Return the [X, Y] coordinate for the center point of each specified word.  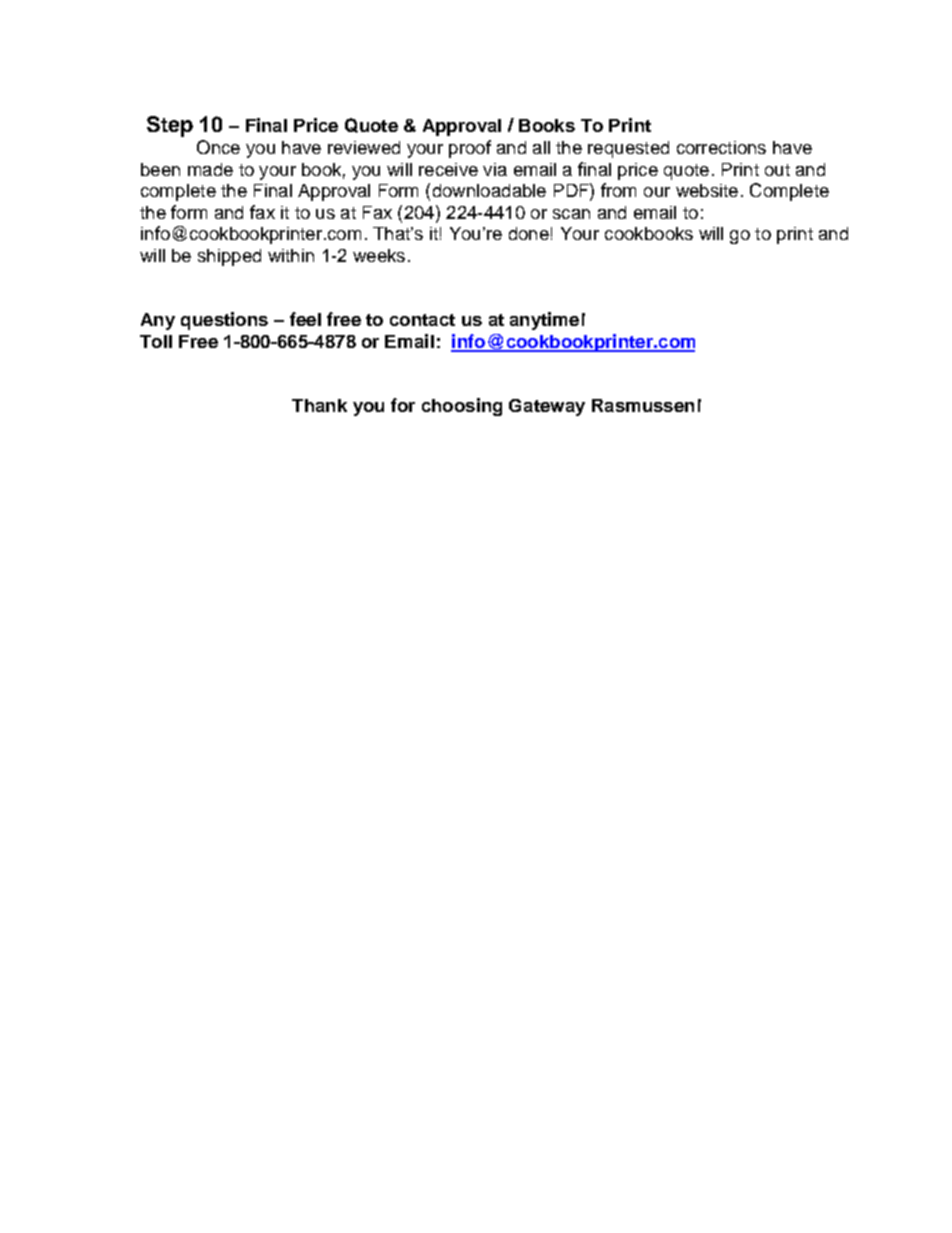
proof [470, 149]
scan [571, 214]
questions [224, 321]
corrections [721, 147]
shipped [229, 257]
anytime [544, 321]
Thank [319, 405]
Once [218, 147]
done [529, 233]
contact [422, 320]
